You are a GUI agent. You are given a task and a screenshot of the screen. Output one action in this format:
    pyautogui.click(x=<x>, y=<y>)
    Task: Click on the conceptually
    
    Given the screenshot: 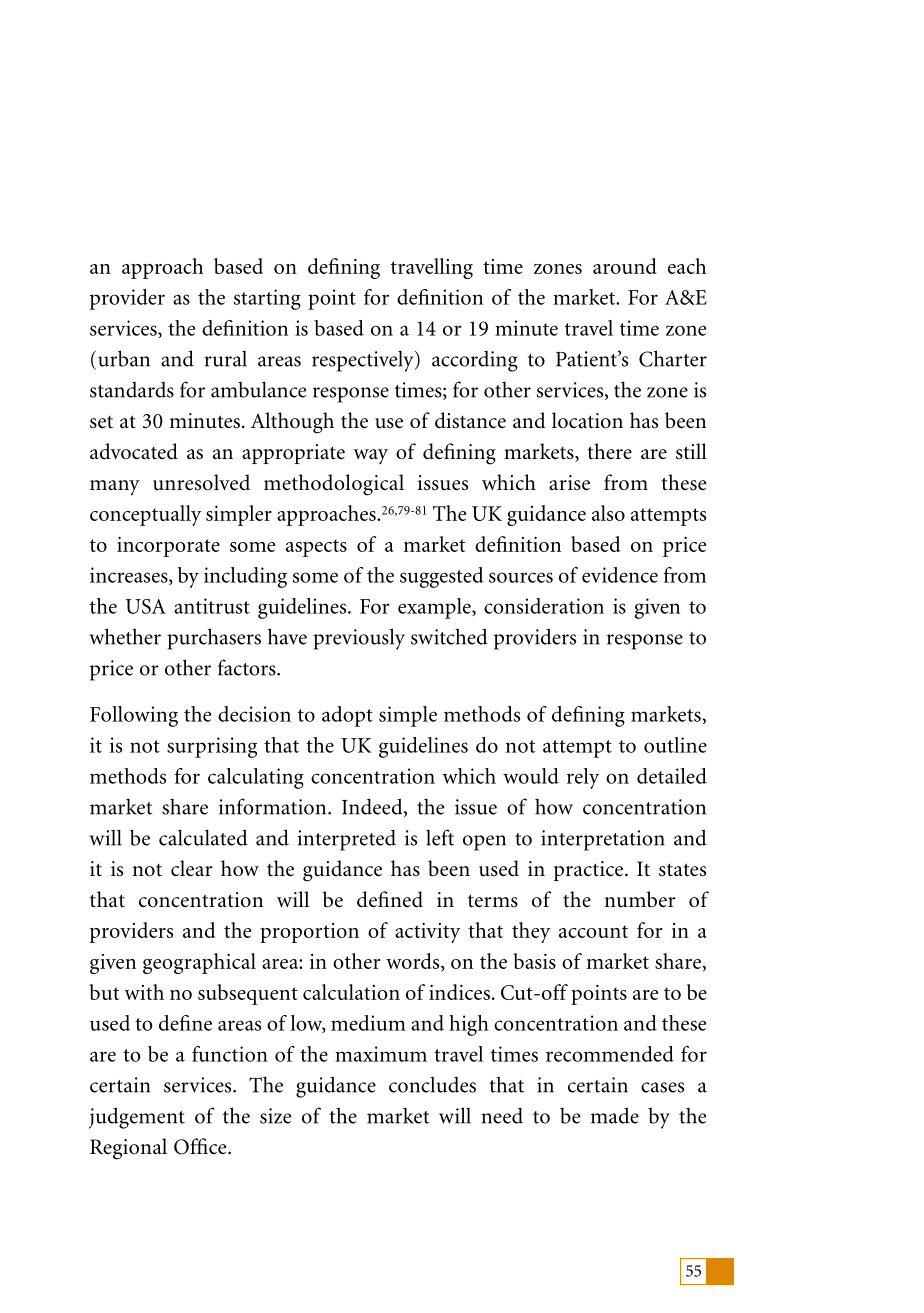 What is the action you would take?
    pyautogui.click(x=146, y=515)
